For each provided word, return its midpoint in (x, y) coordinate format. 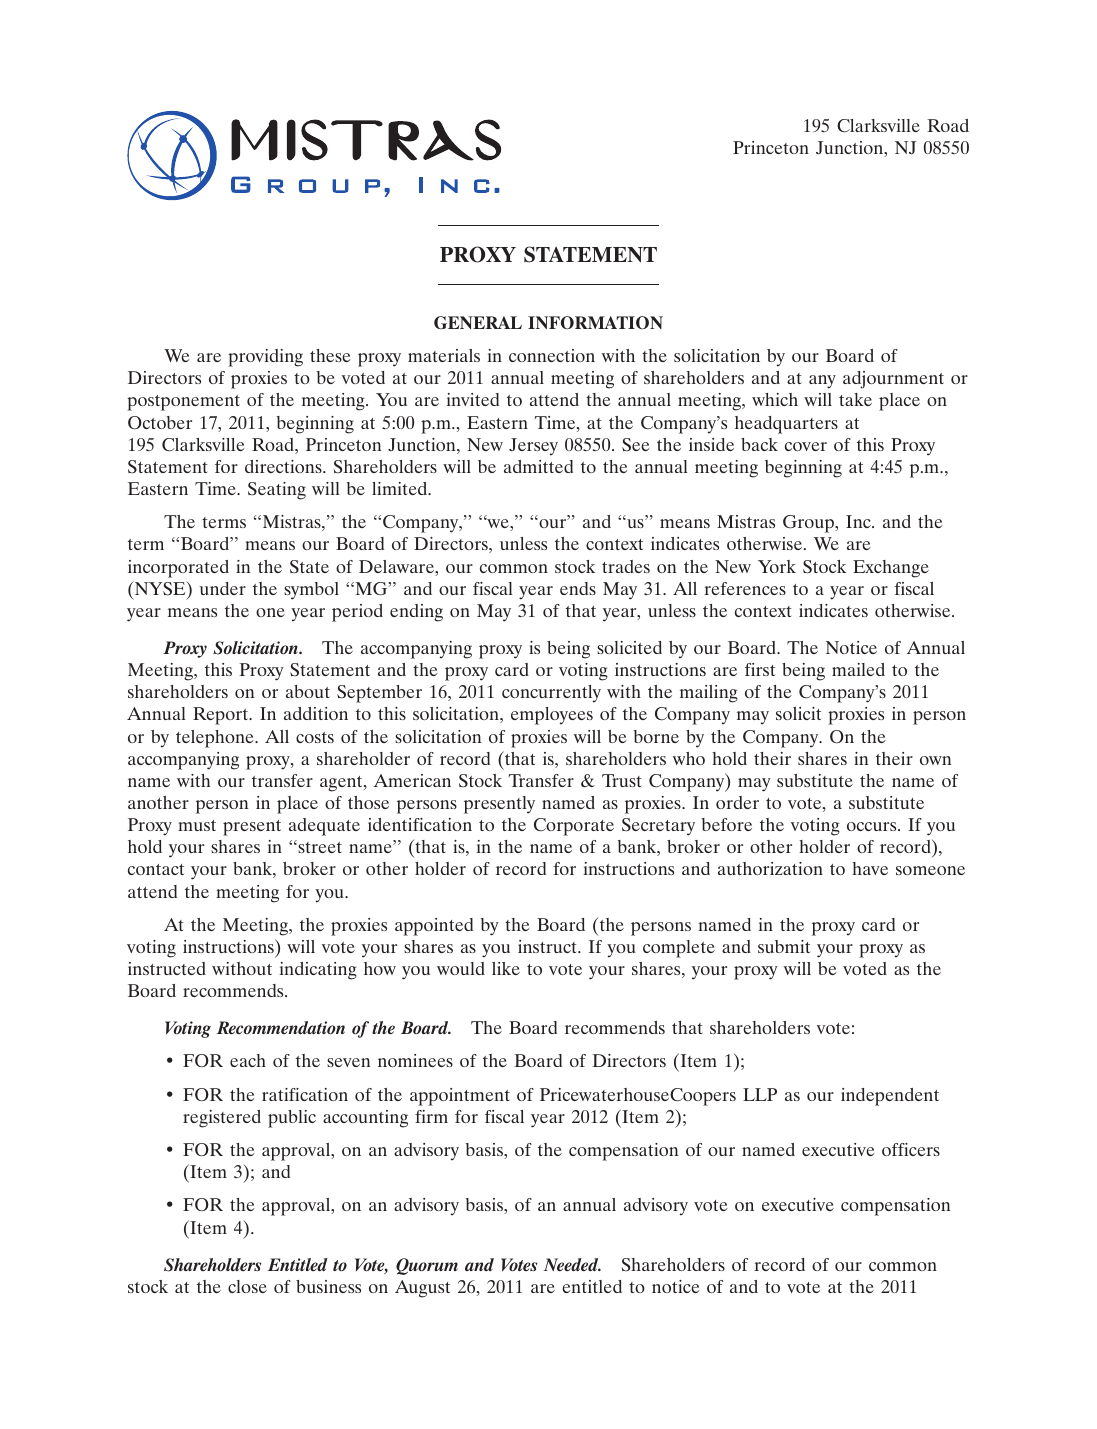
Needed (572, 1264)
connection (552, 355)
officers (911, 1149)
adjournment (893, 380)
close (247, 1286)
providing (265, 358)
